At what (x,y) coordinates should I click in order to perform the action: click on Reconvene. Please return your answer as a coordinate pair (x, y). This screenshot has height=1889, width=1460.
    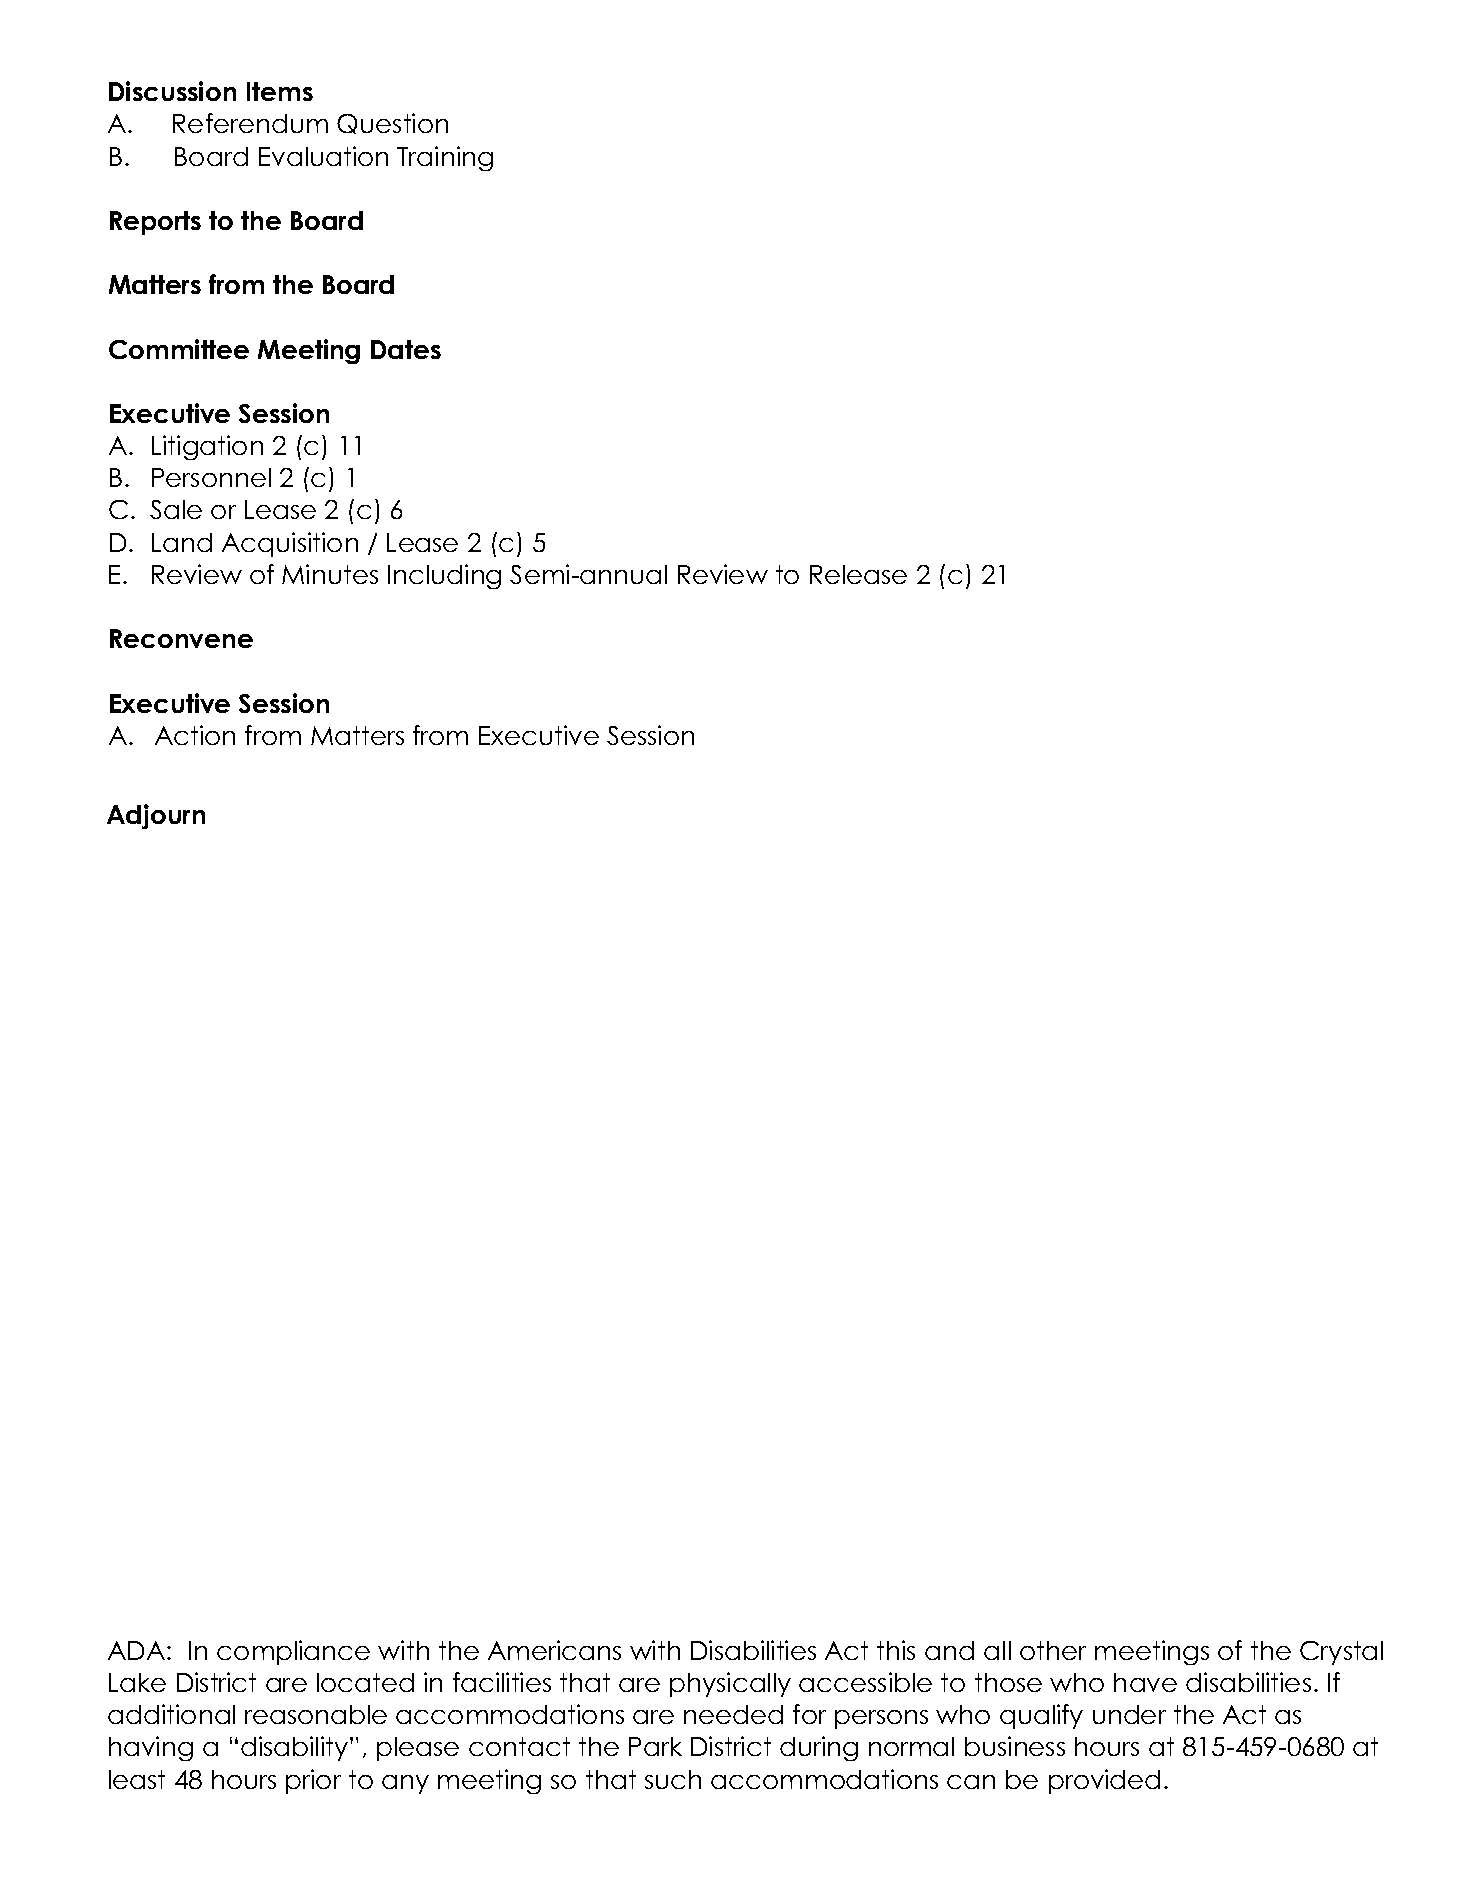
    Looking at the image, I should click on (181, 638).
